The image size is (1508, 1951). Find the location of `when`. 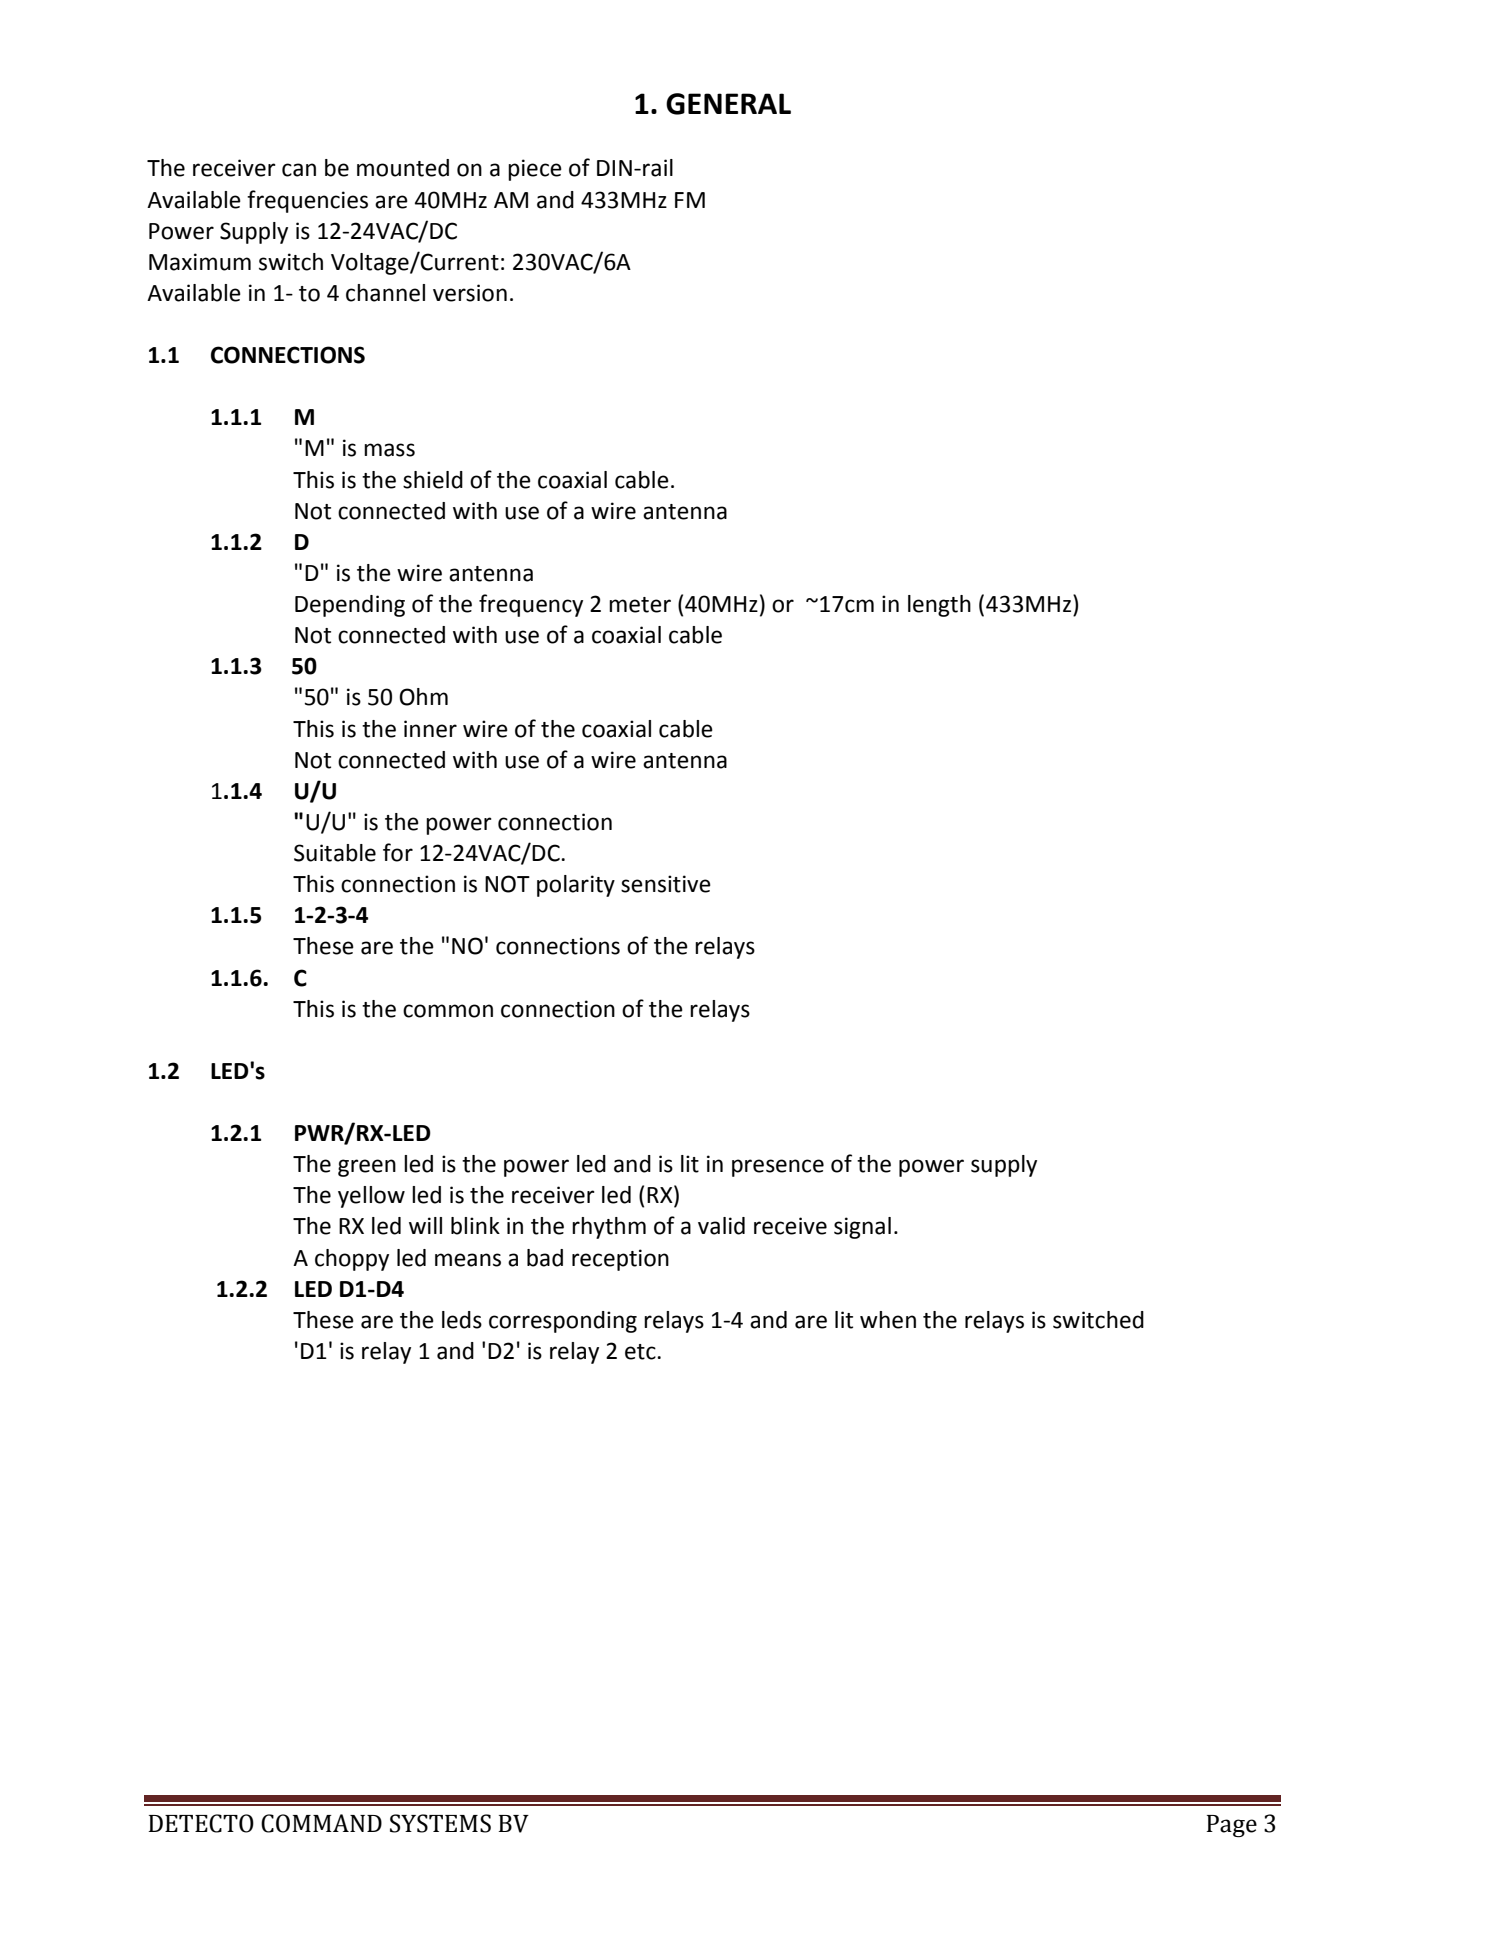

when is located at coordinates (888, 1320).
